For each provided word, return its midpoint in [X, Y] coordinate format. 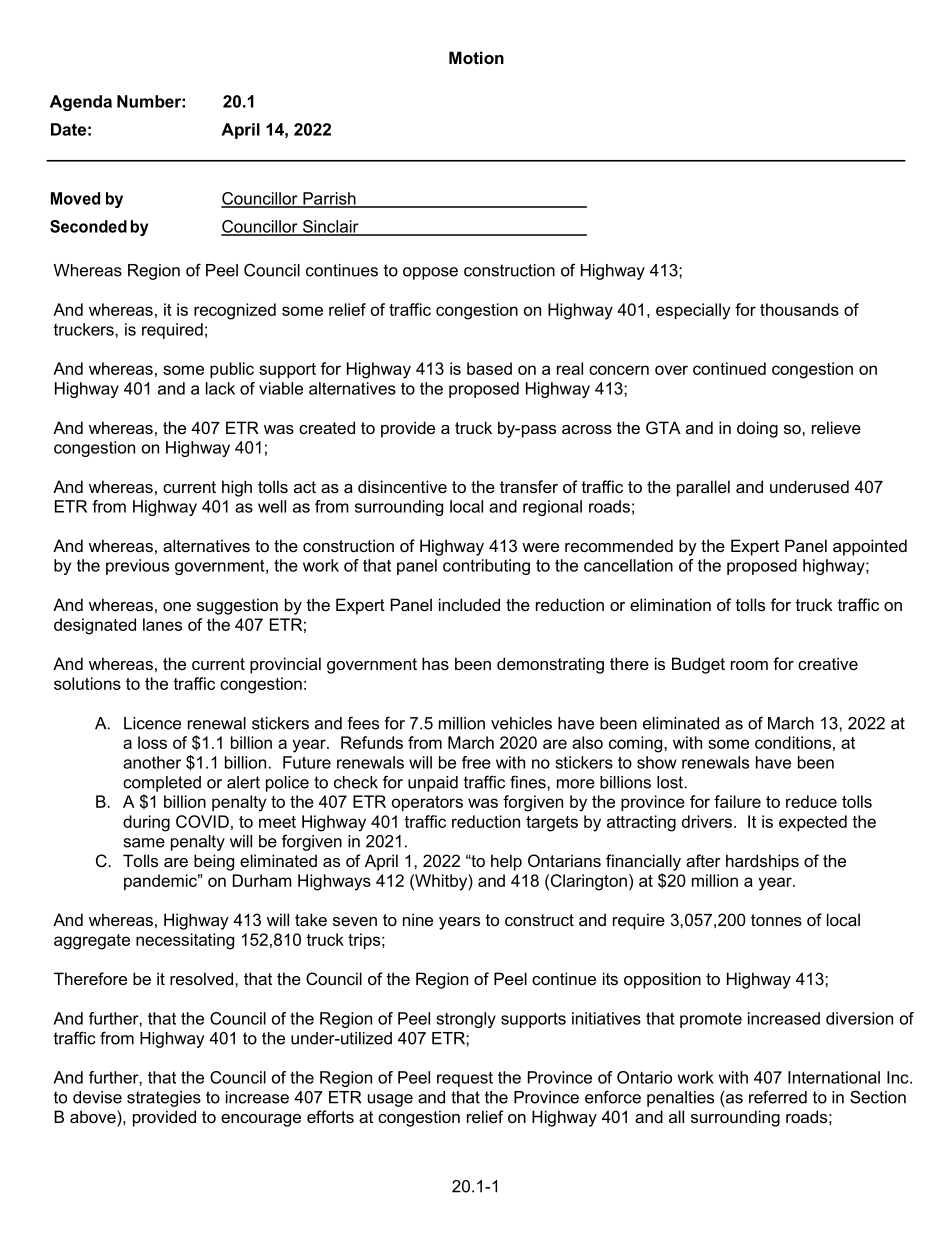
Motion [476, 57]
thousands [799, 309]
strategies [164, 1099]
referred [778, 1097]
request [465, 1079]
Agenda [81, 103]
